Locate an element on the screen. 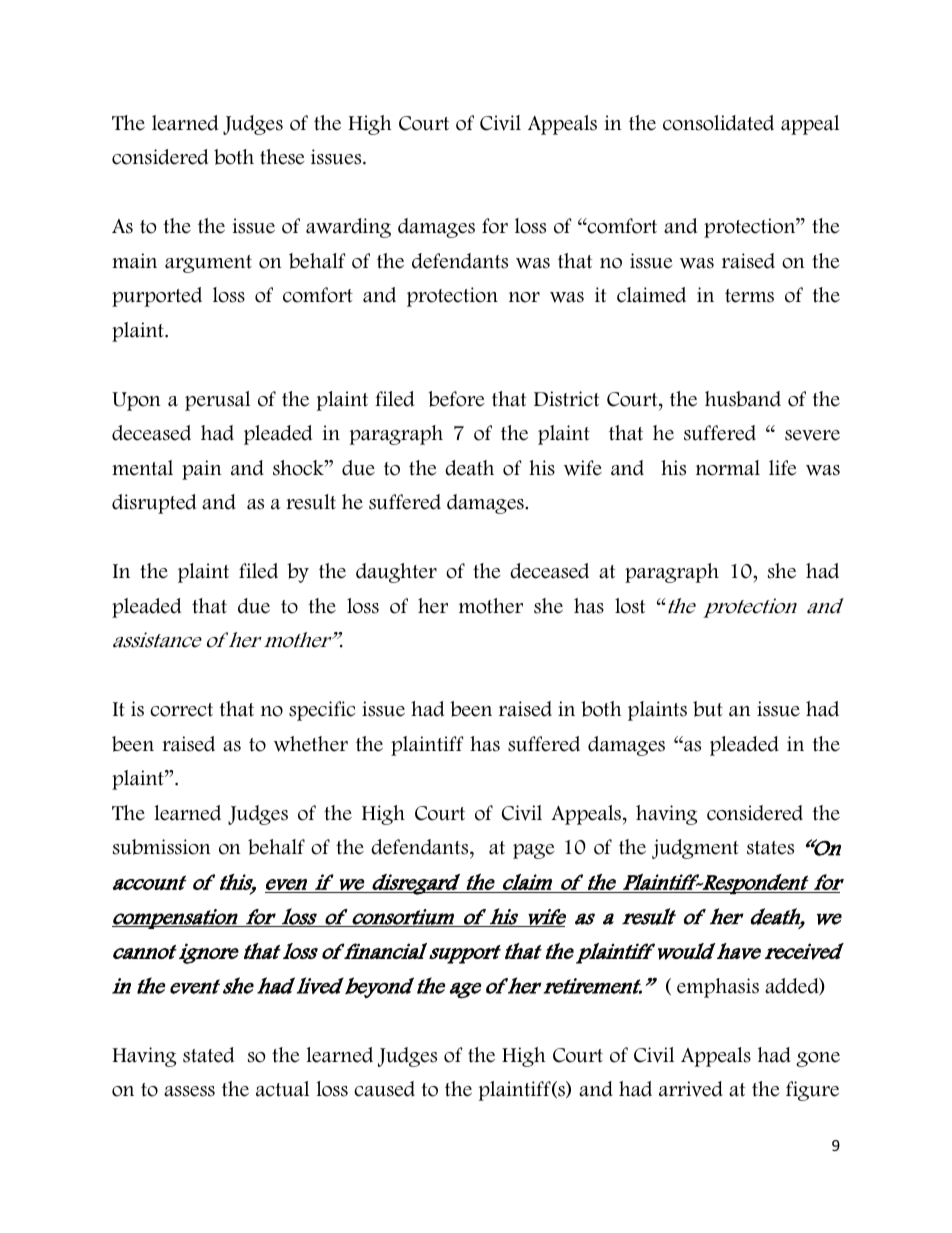 This screenshot has width=952, height=1233. awarding is located at coordinates (348, 228).
